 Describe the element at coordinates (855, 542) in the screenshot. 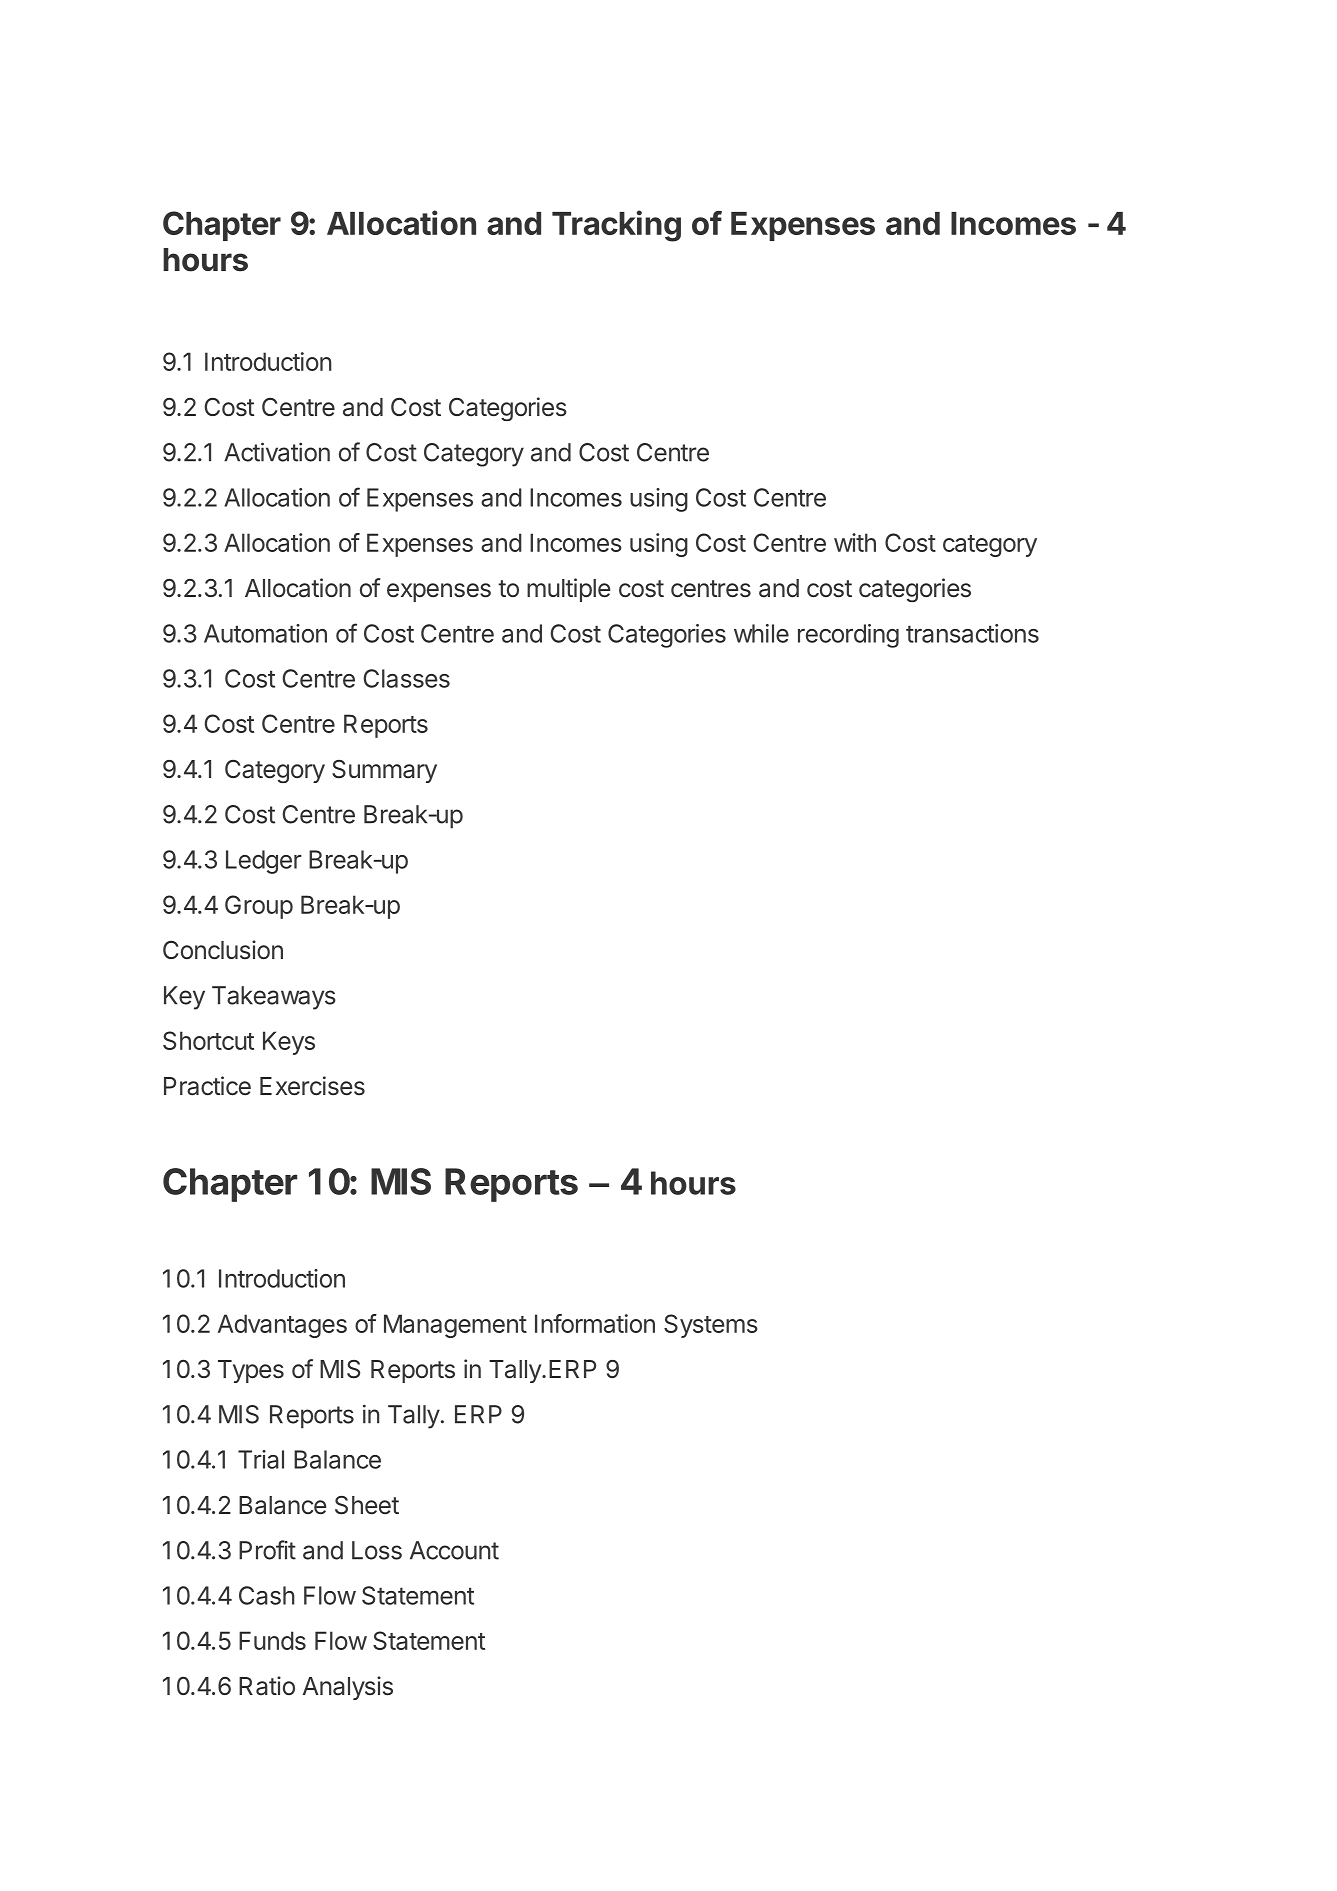

I see `with` at that location.
